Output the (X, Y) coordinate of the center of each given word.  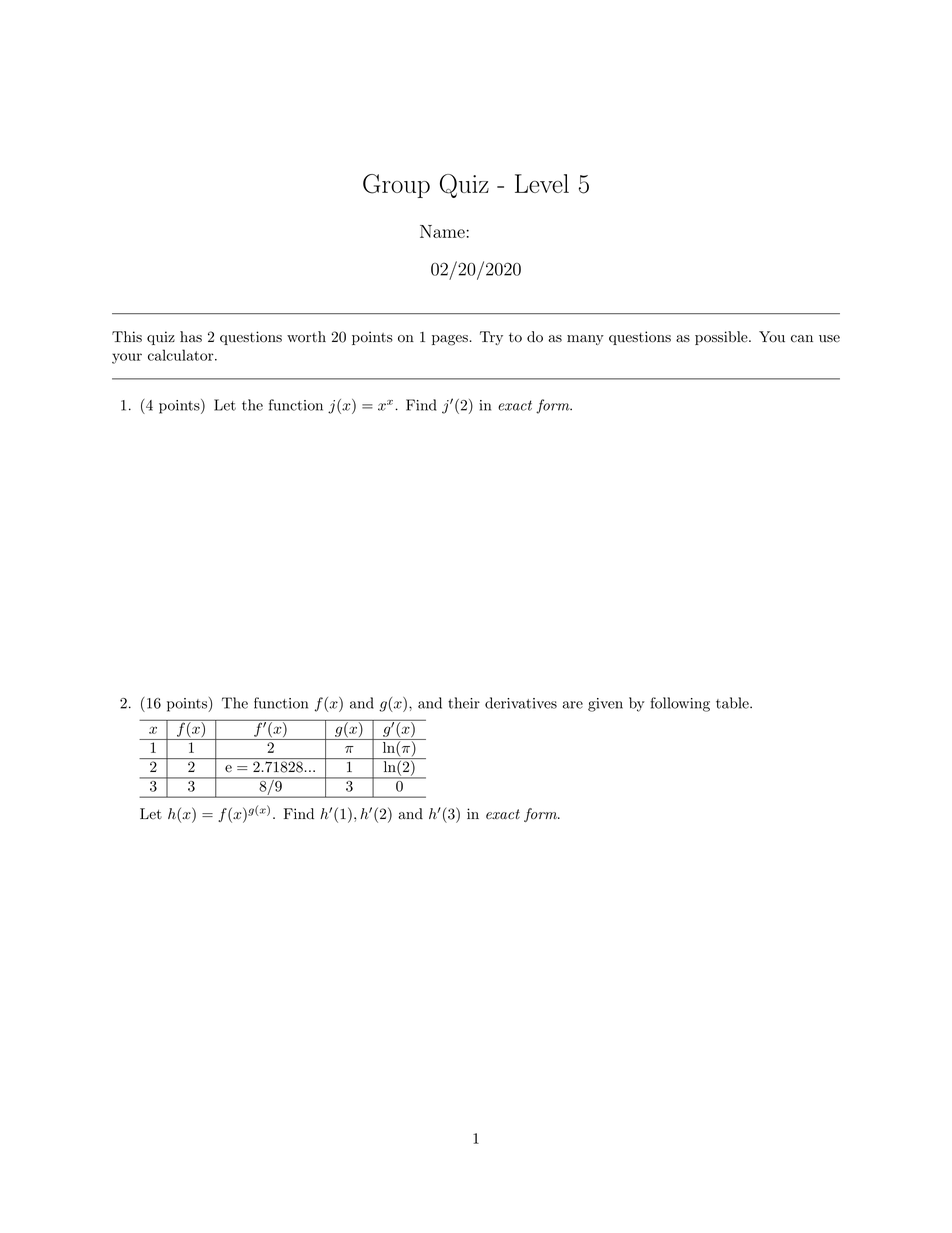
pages (450, 340)
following (680, 704)
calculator (182, 355)
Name (443, 231)
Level (542, 183)
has (191, 337)
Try (491, 338)
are (572, 705)
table (733, 703)
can (802, 339)
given (605, 705)
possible (721, 338)
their (464, 703)
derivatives (521, 703)
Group (396, 186)
